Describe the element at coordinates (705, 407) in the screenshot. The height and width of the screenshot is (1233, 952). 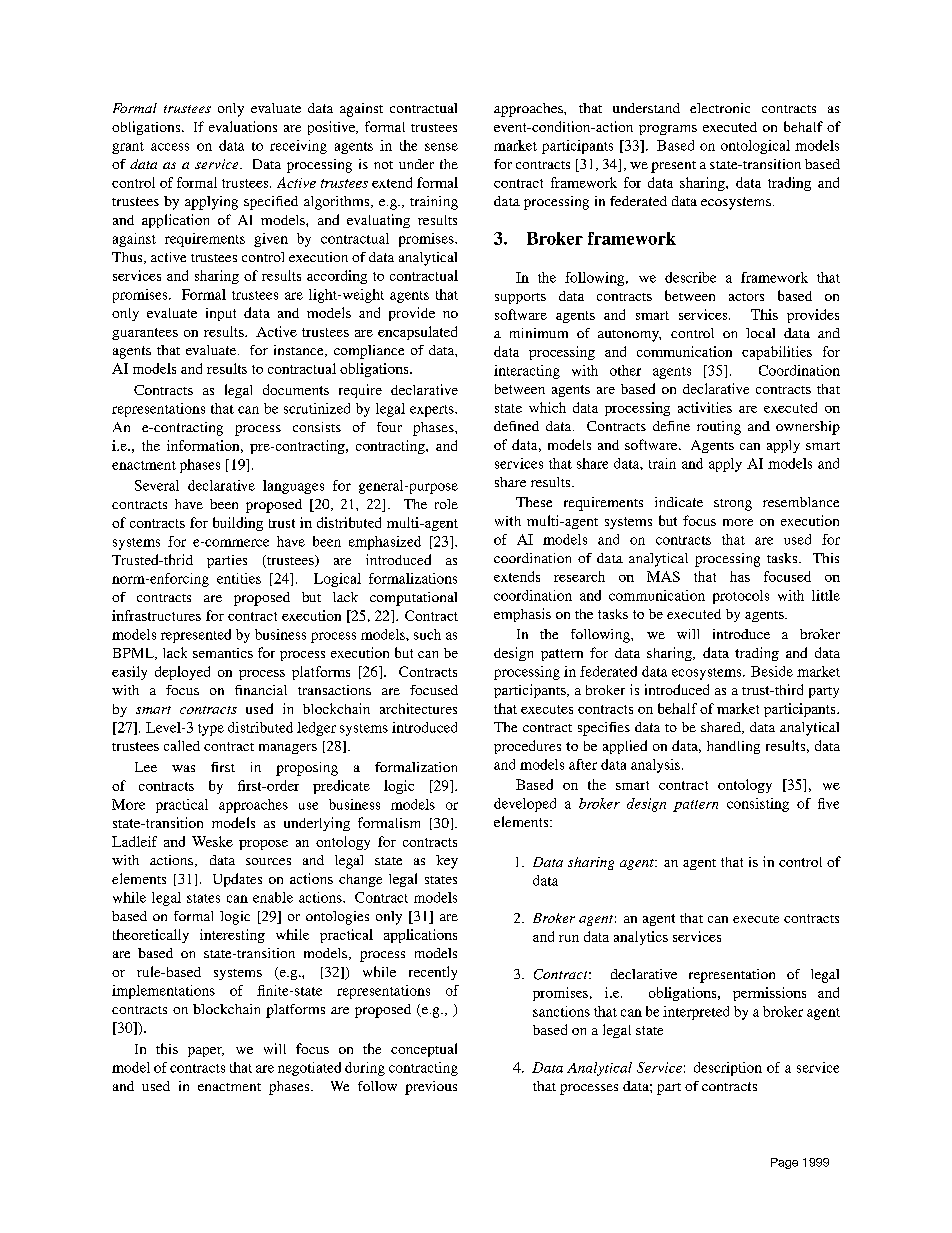
I see `activities` at that location.
